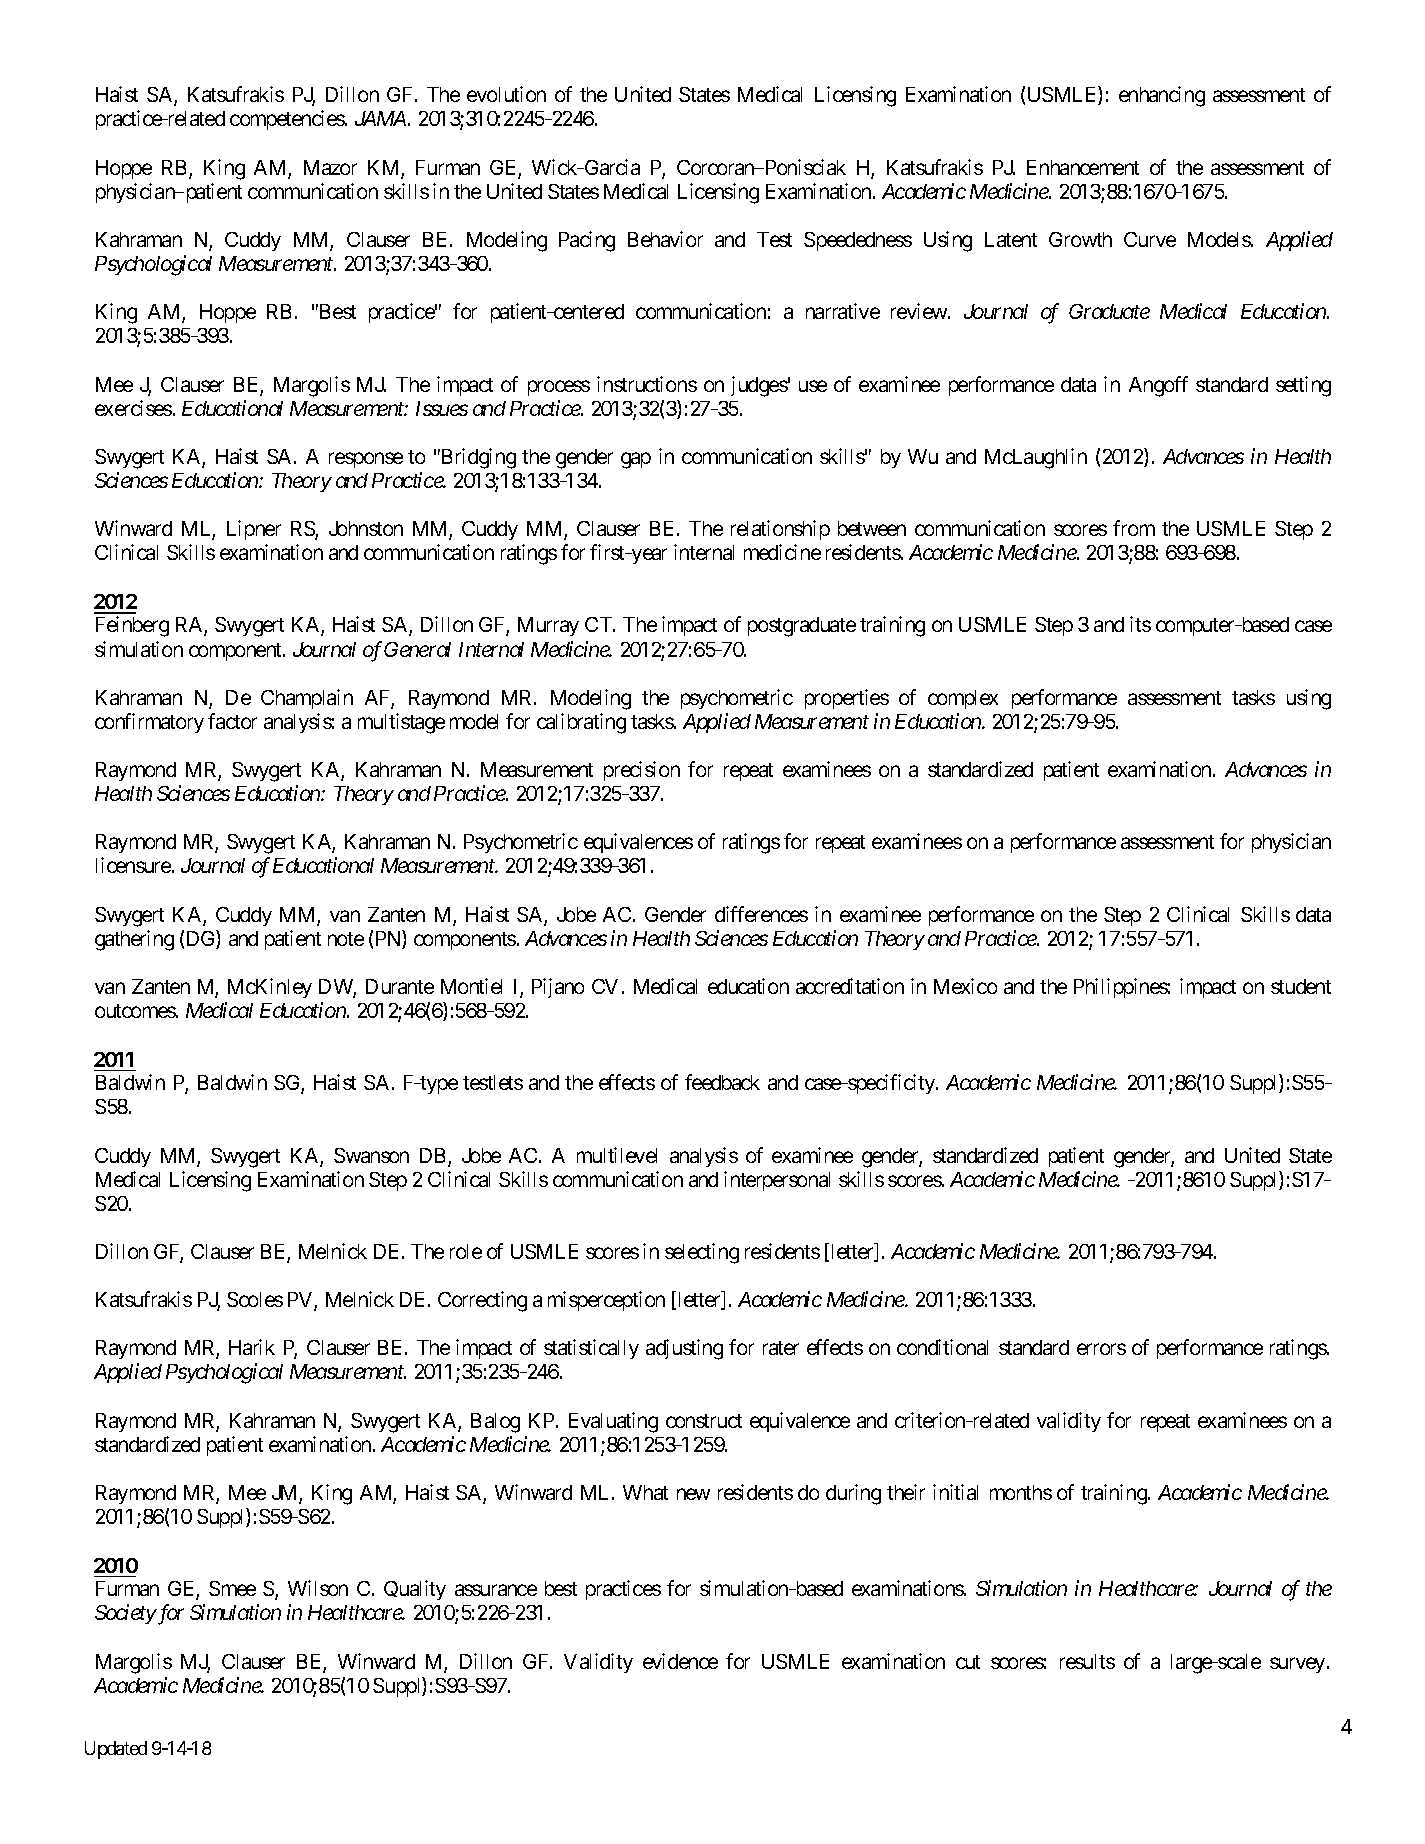  I want to click on differences, so click(761, 914).
